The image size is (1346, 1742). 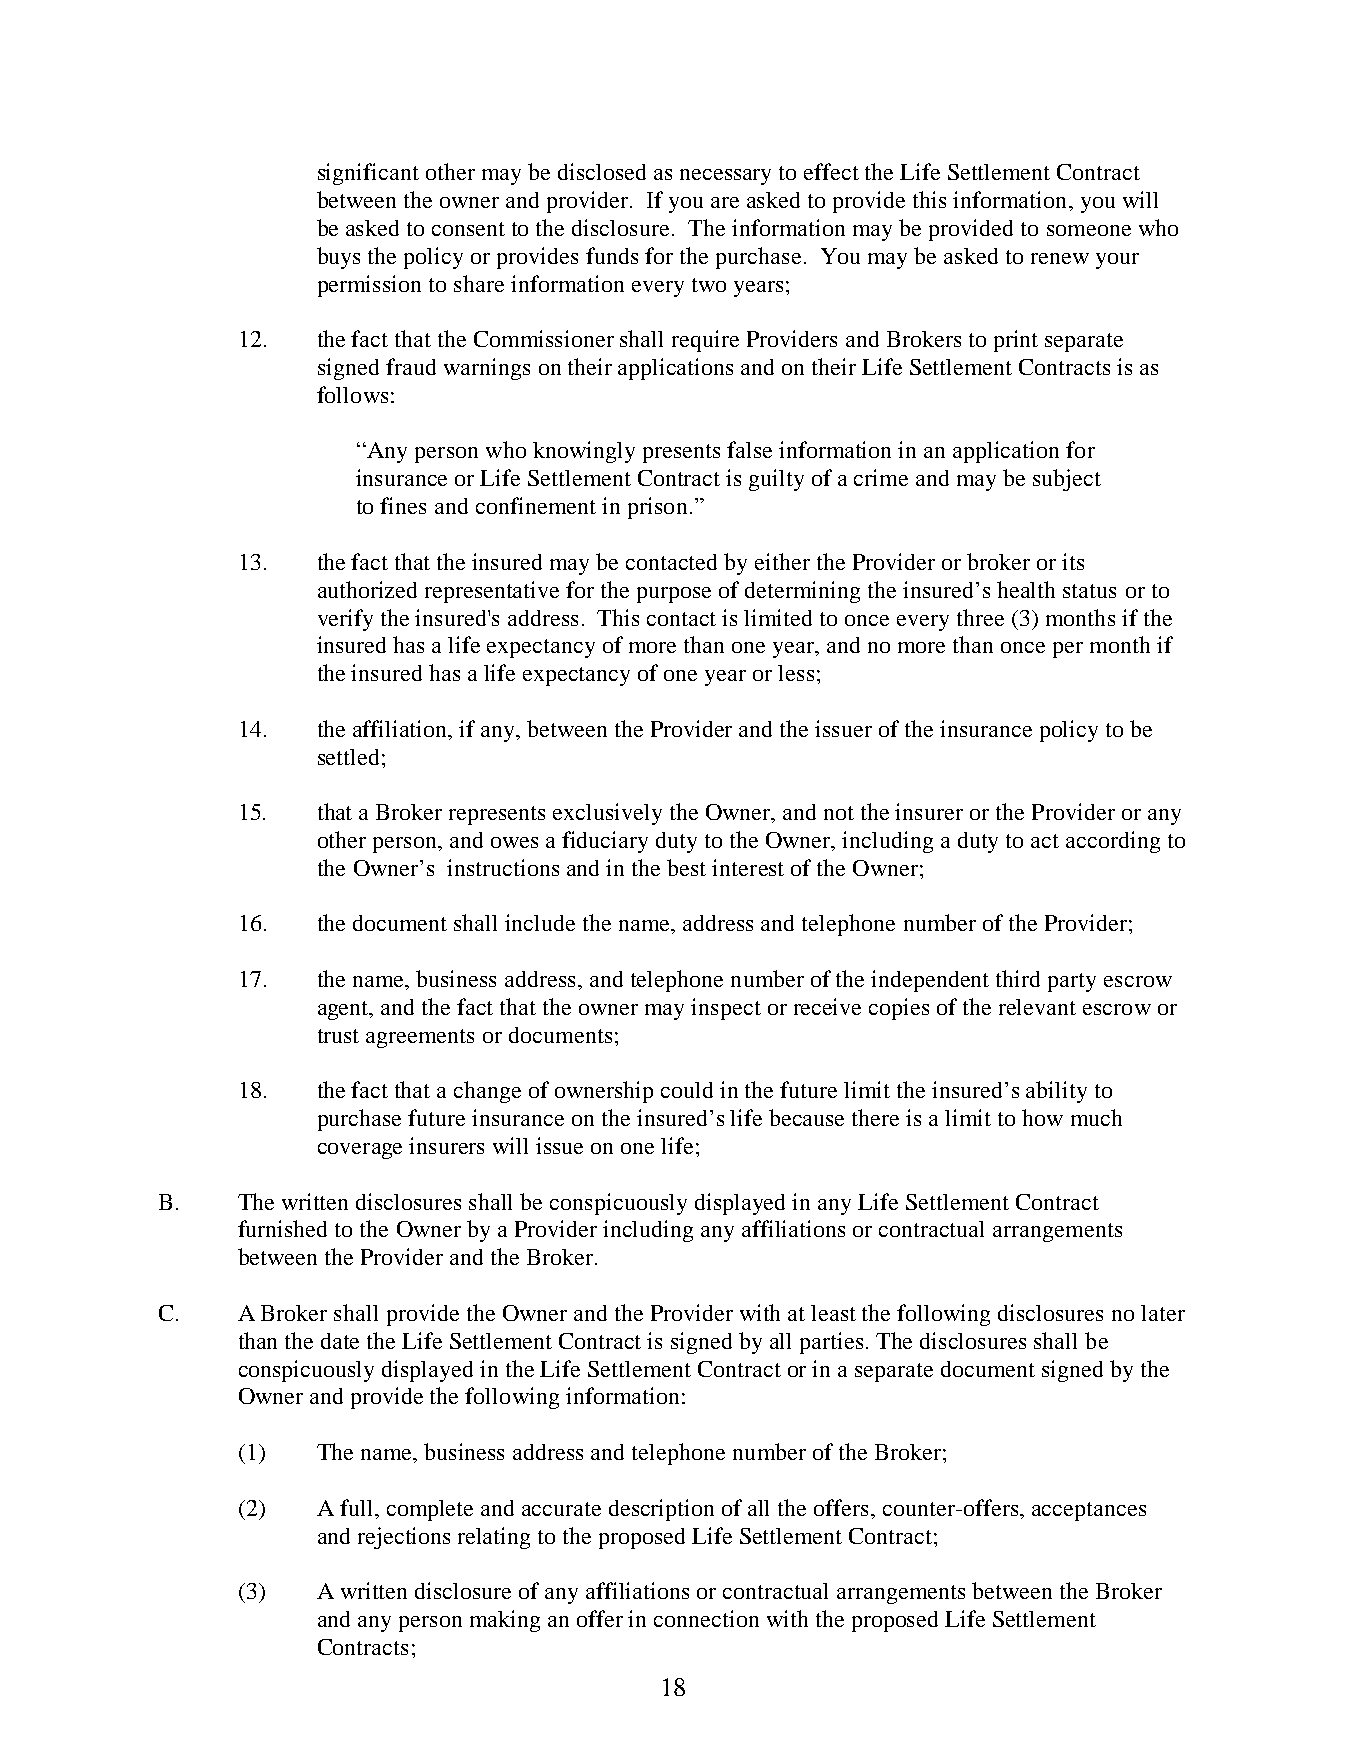 What do you see at coordinates (367, 589) in the screenshot?
I see `authorized` at bounding box center [367, 589].
